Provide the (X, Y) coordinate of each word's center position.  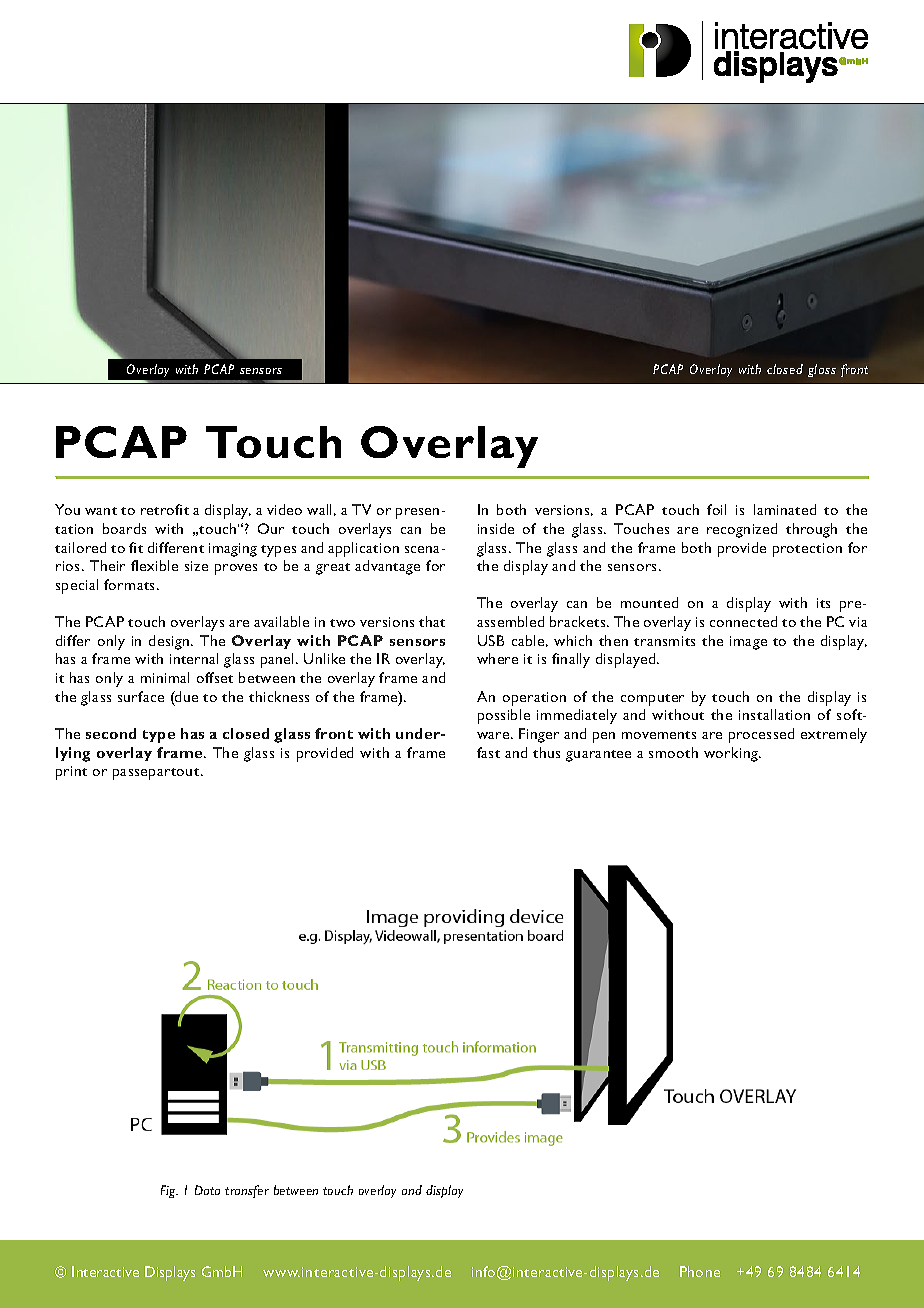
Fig (169, 1191)
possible (504, 716)
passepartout (157, 774)
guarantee (598, 756)
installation (774, 714)
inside (496, 528)
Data (207, 1190)
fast (488, 752)
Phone (700, 1271)
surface (141, 696)
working (732, 754)
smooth (673, 752)
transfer (247, 1191)
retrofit (165, 509)
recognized (742, 530)
